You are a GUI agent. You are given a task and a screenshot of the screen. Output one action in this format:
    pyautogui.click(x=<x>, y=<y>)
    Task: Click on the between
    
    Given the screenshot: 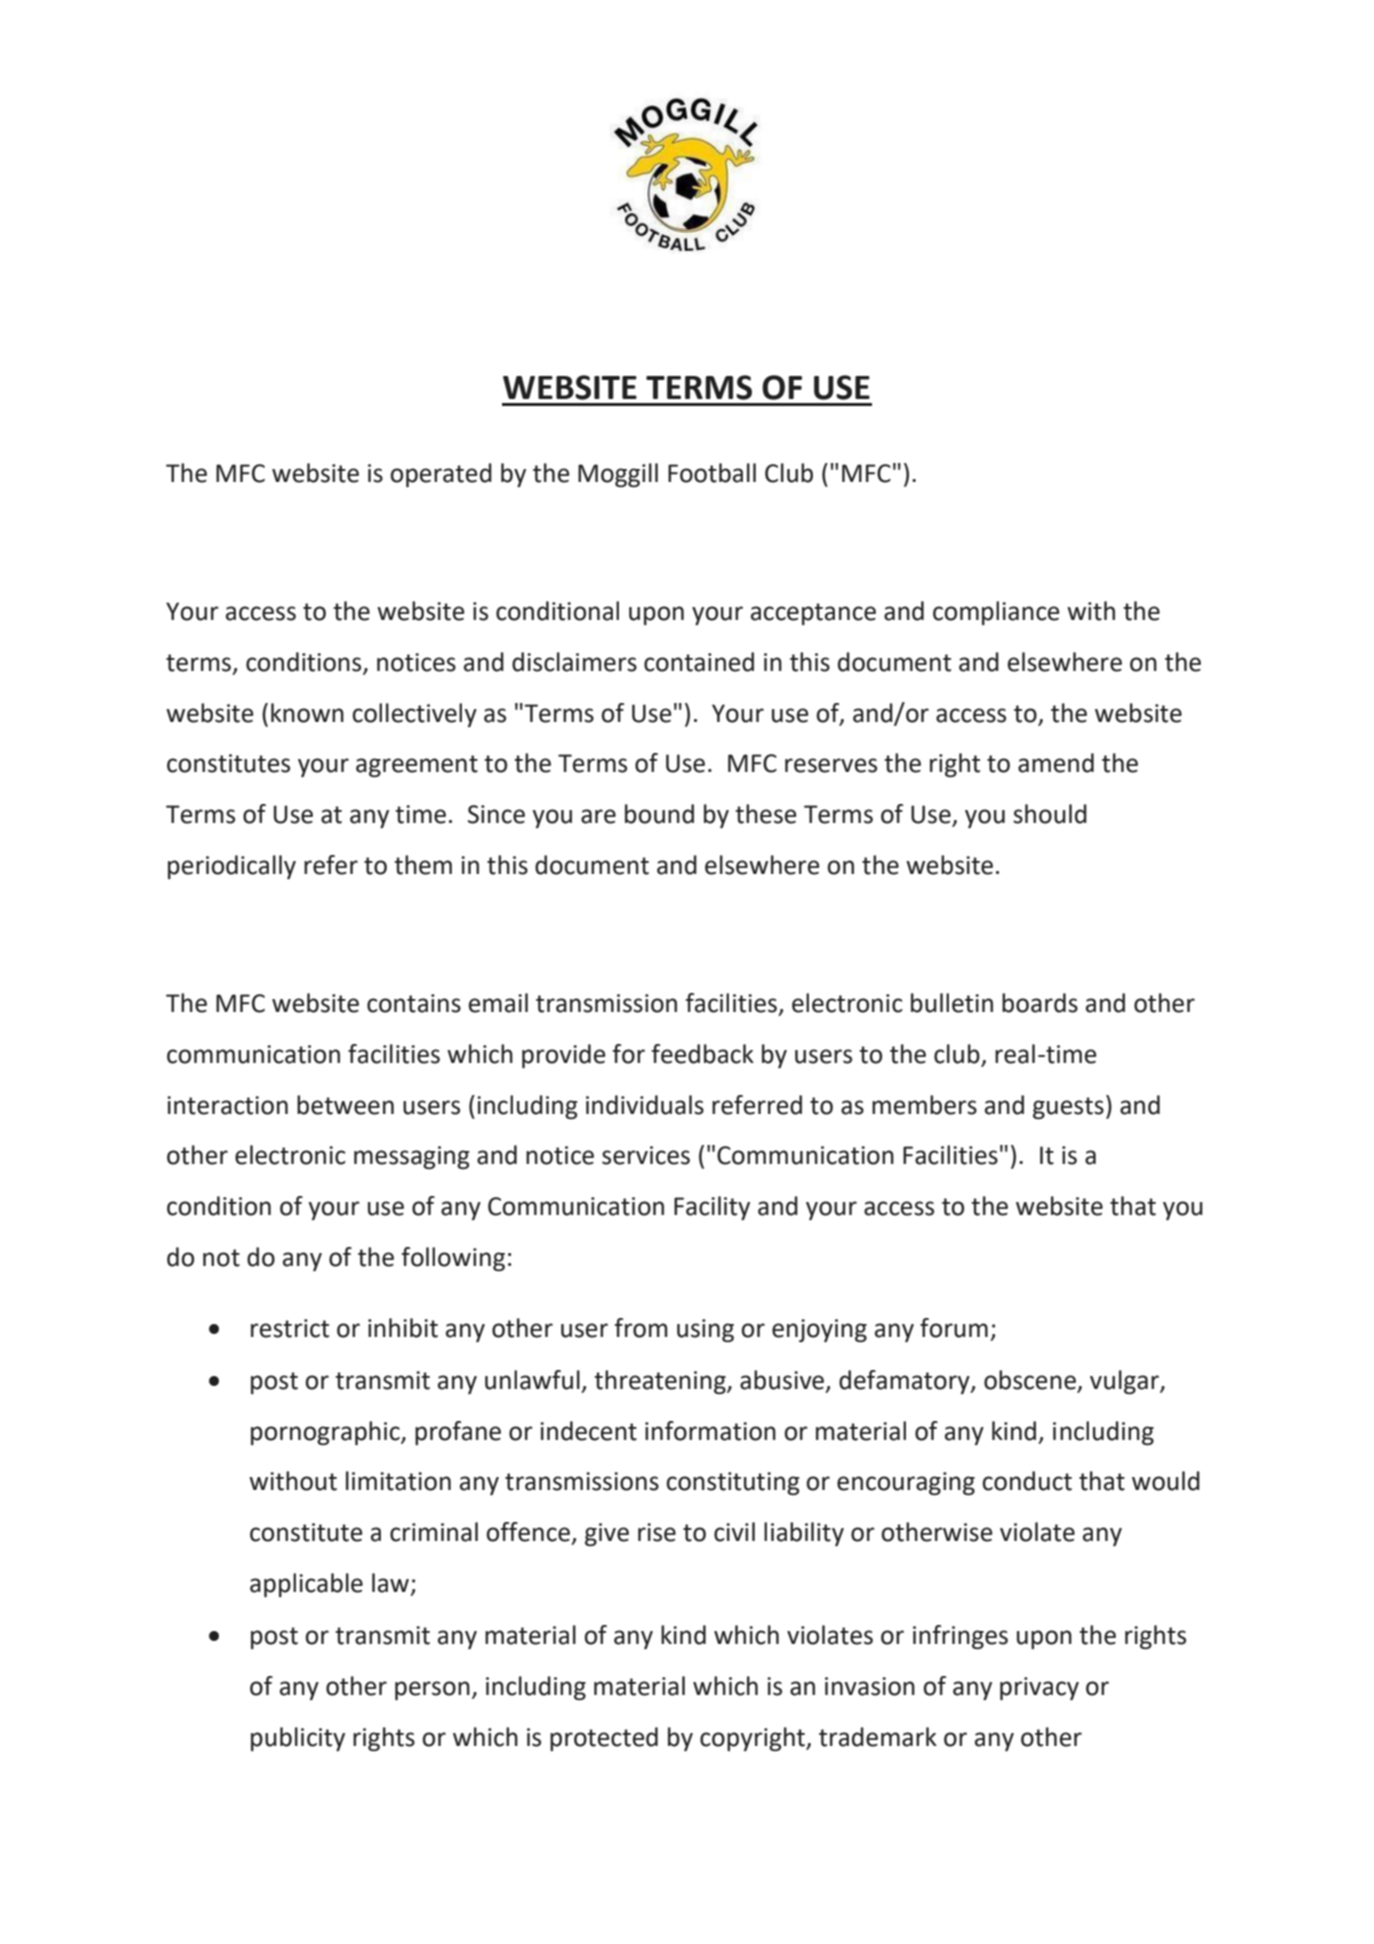 What is the action you would take?
    pyautogui.click(x=345, y=1105)
